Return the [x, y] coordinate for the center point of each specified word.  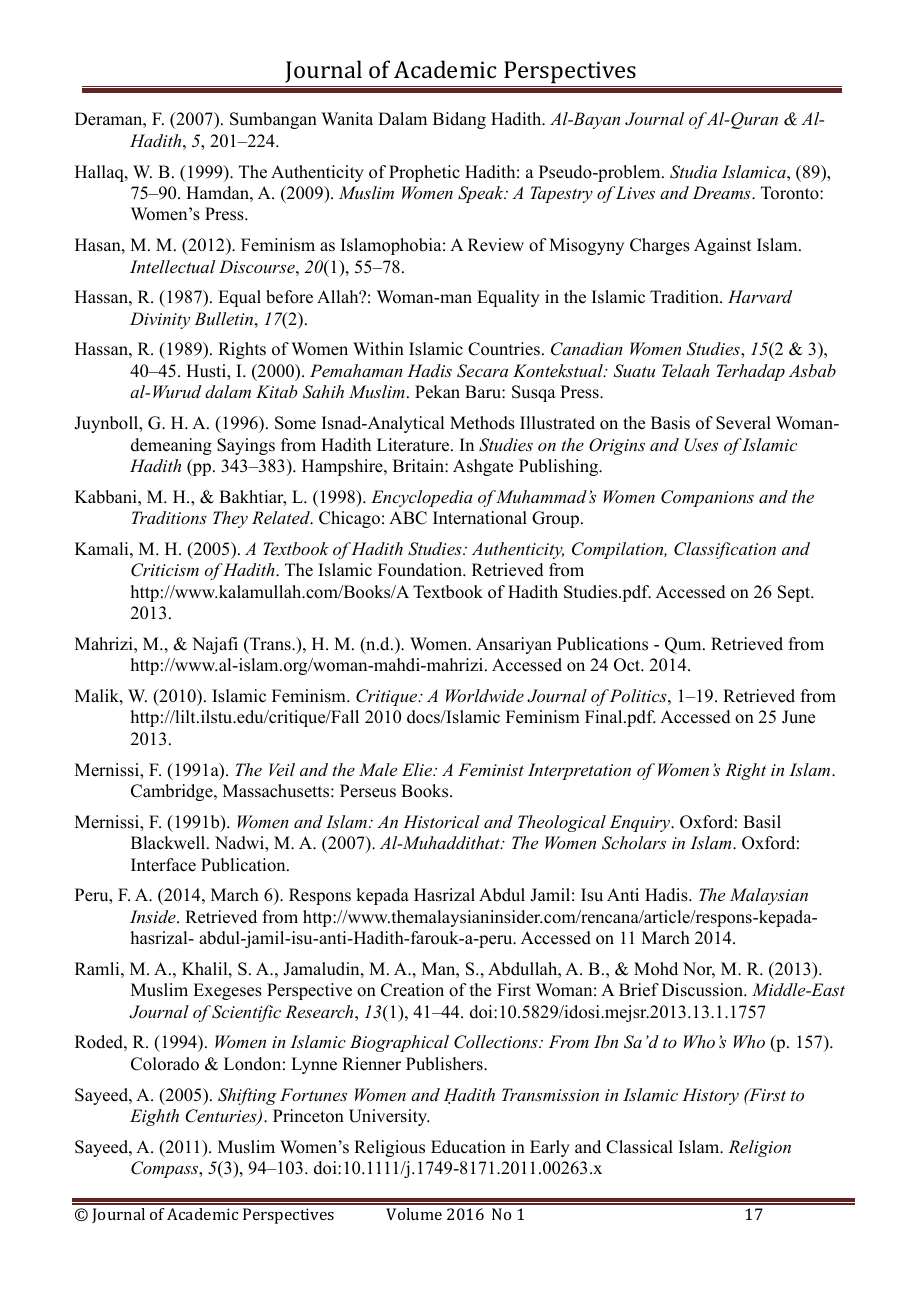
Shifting [247, 1096]
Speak [482, 194]
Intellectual [172, 266]
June [798, 717]
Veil [282, 769]
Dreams [723, 192]
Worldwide [485, 695]
